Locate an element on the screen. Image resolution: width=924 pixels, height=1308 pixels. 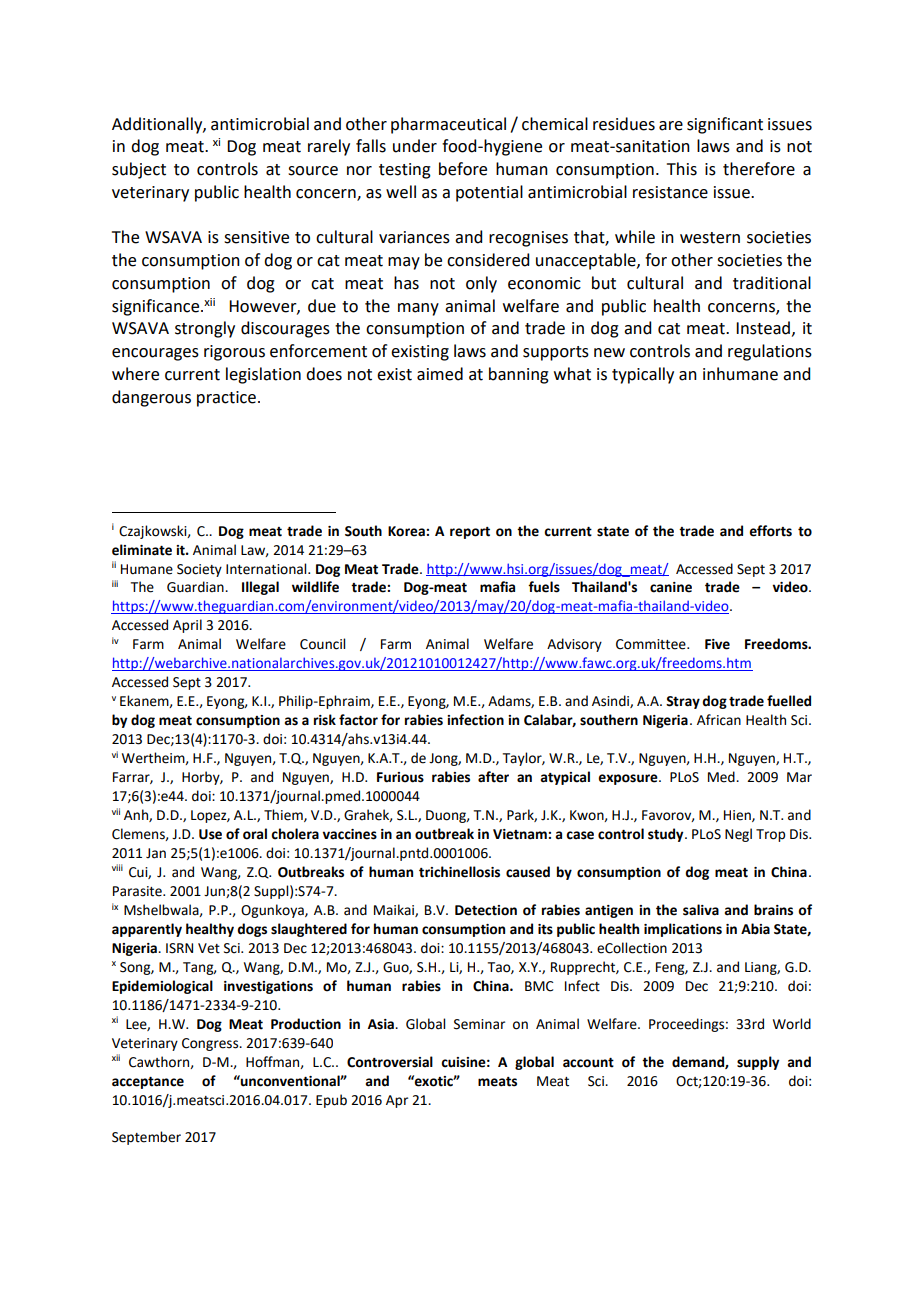
factor is located at coordinates (358, 720).
